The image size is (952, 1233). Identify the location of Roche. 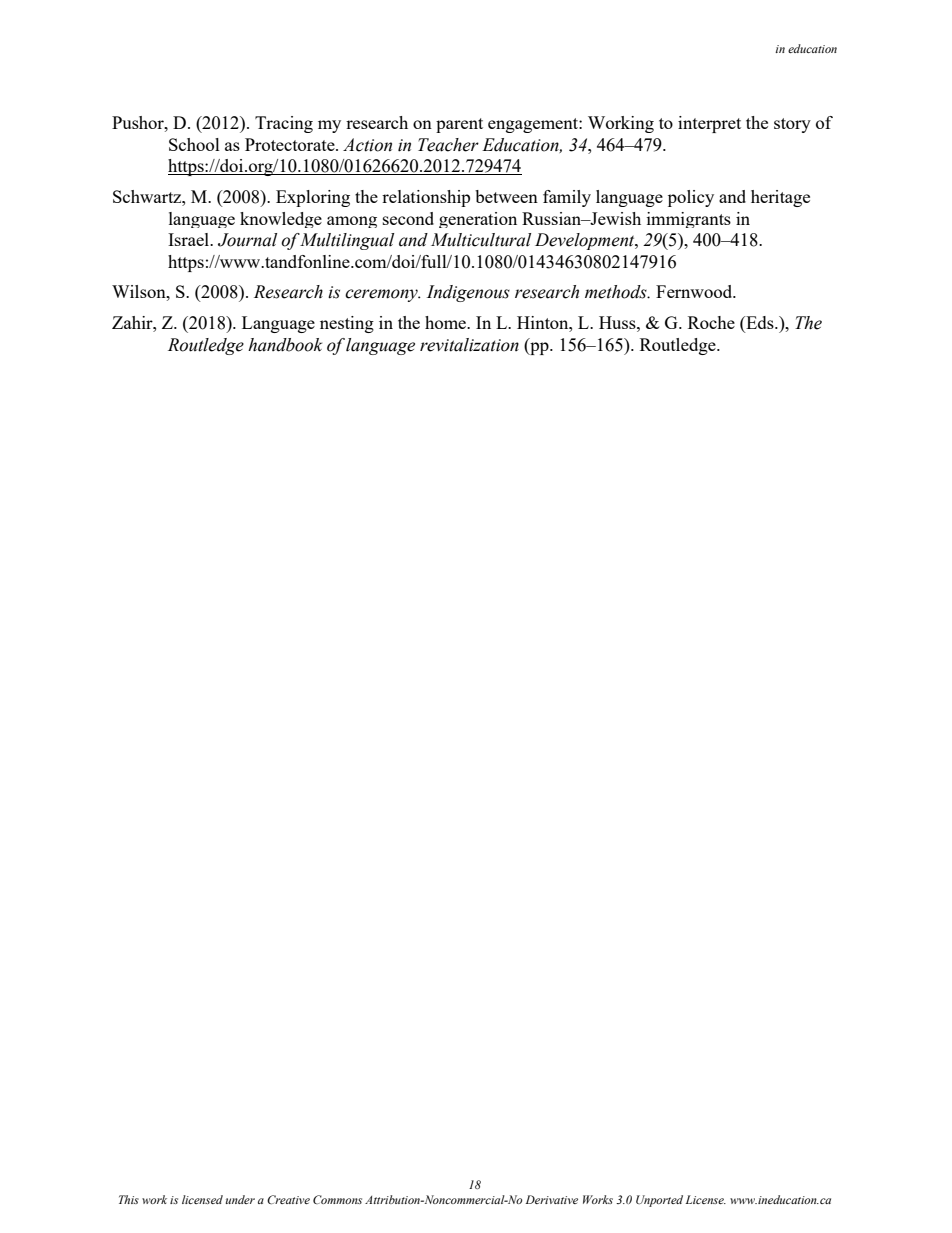
(711, 322).
